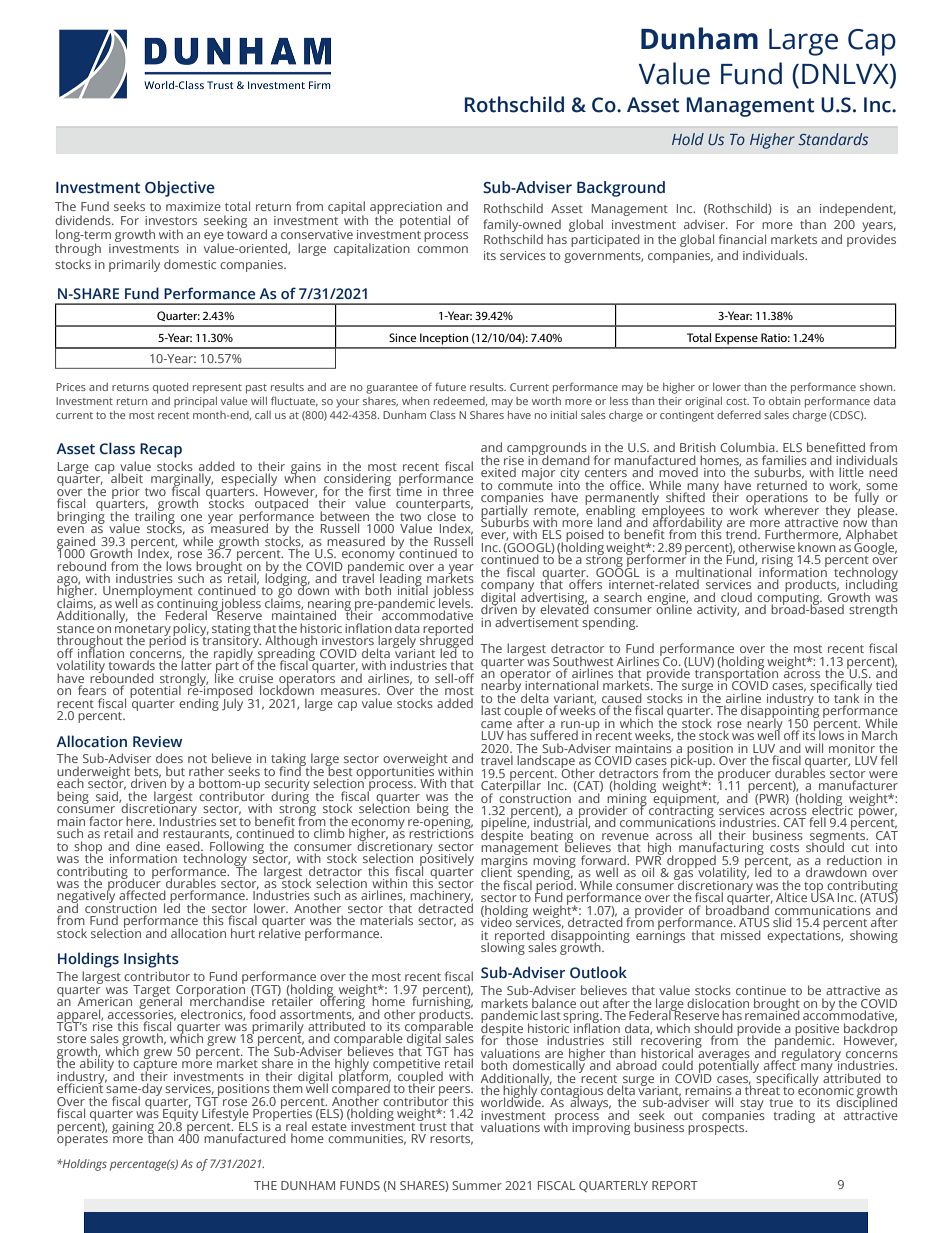 The image size is (952, 1233). What do you see at coordinates (477, 1185) in the screenshot?
I see `Summer` at bounding box center [477, 1185].
